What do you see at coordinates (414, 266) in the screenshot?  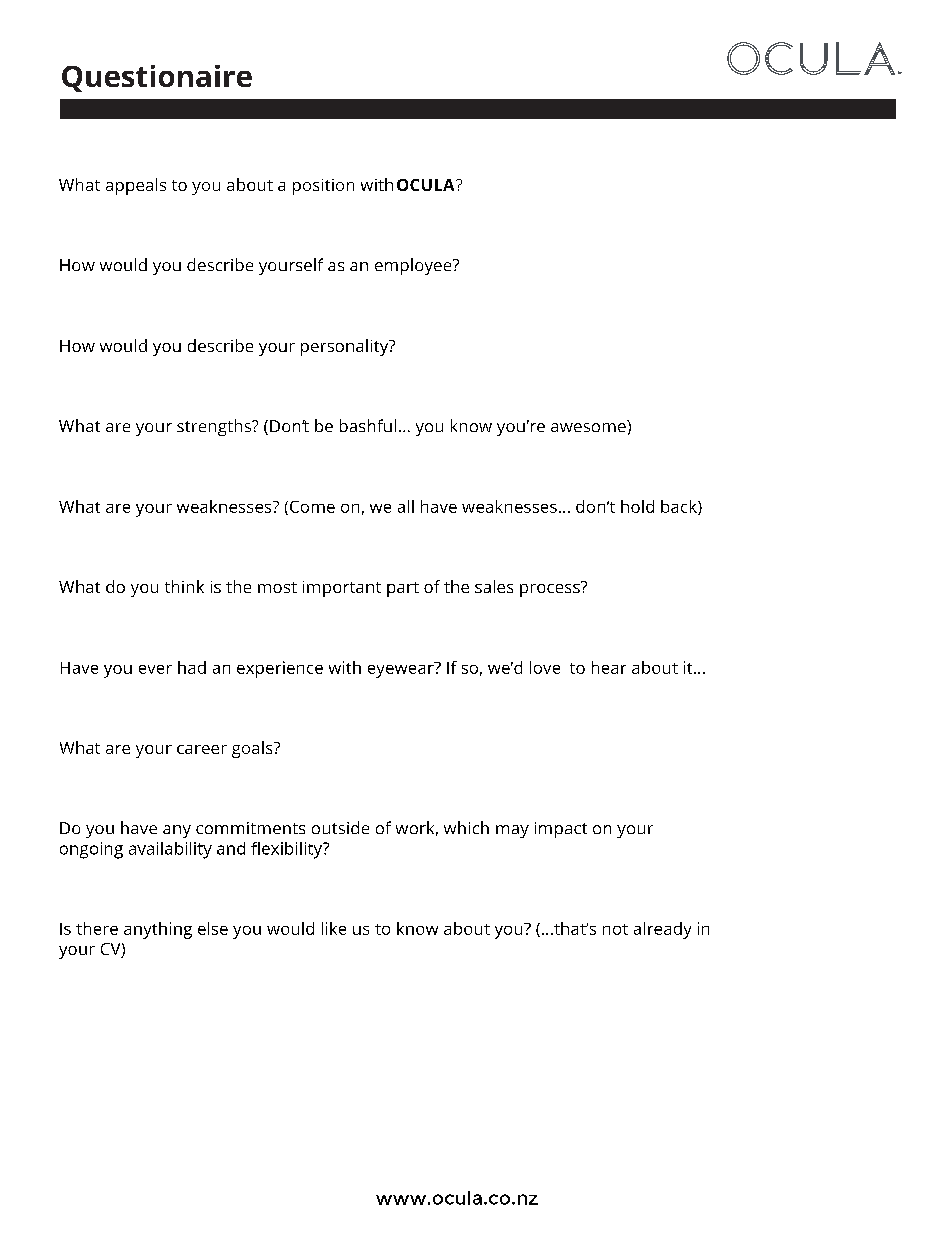 I see `employee` at bounding box center [414, 266].
